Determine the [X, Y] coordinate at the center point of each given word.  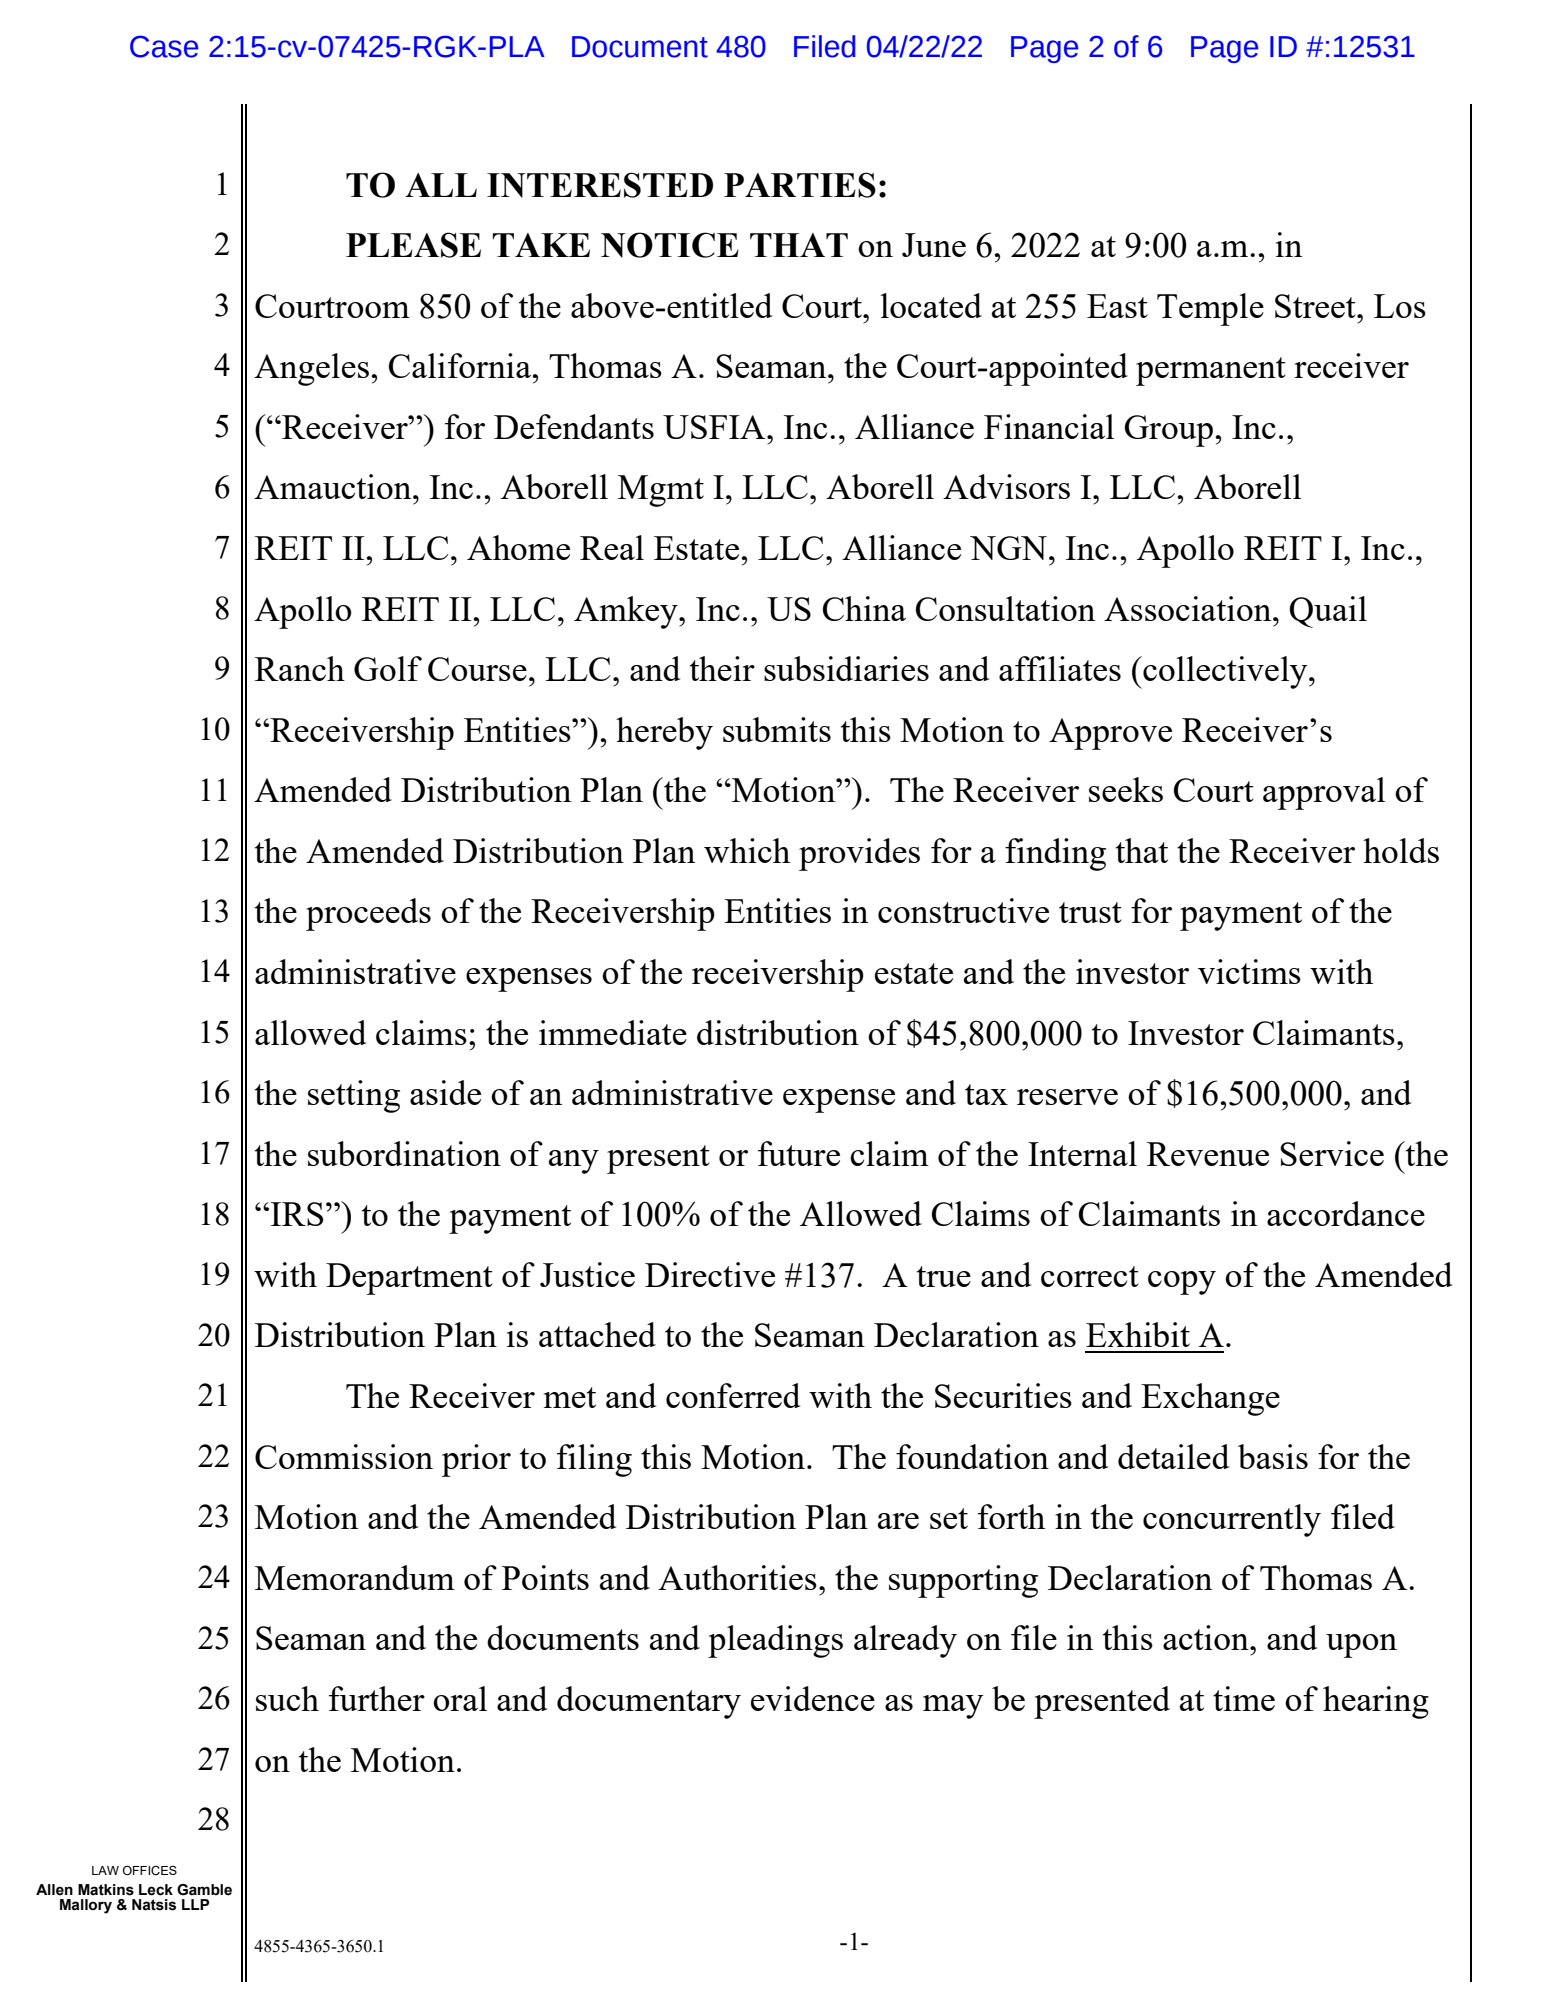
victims [1249, 971]
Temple [1210, 309]
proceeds [368, 914]
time [1244, 1698]
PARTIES [800, 185]
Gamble [204, 1890]
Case [164, 46]
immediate [613, 1032]
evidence [813, 1698]
